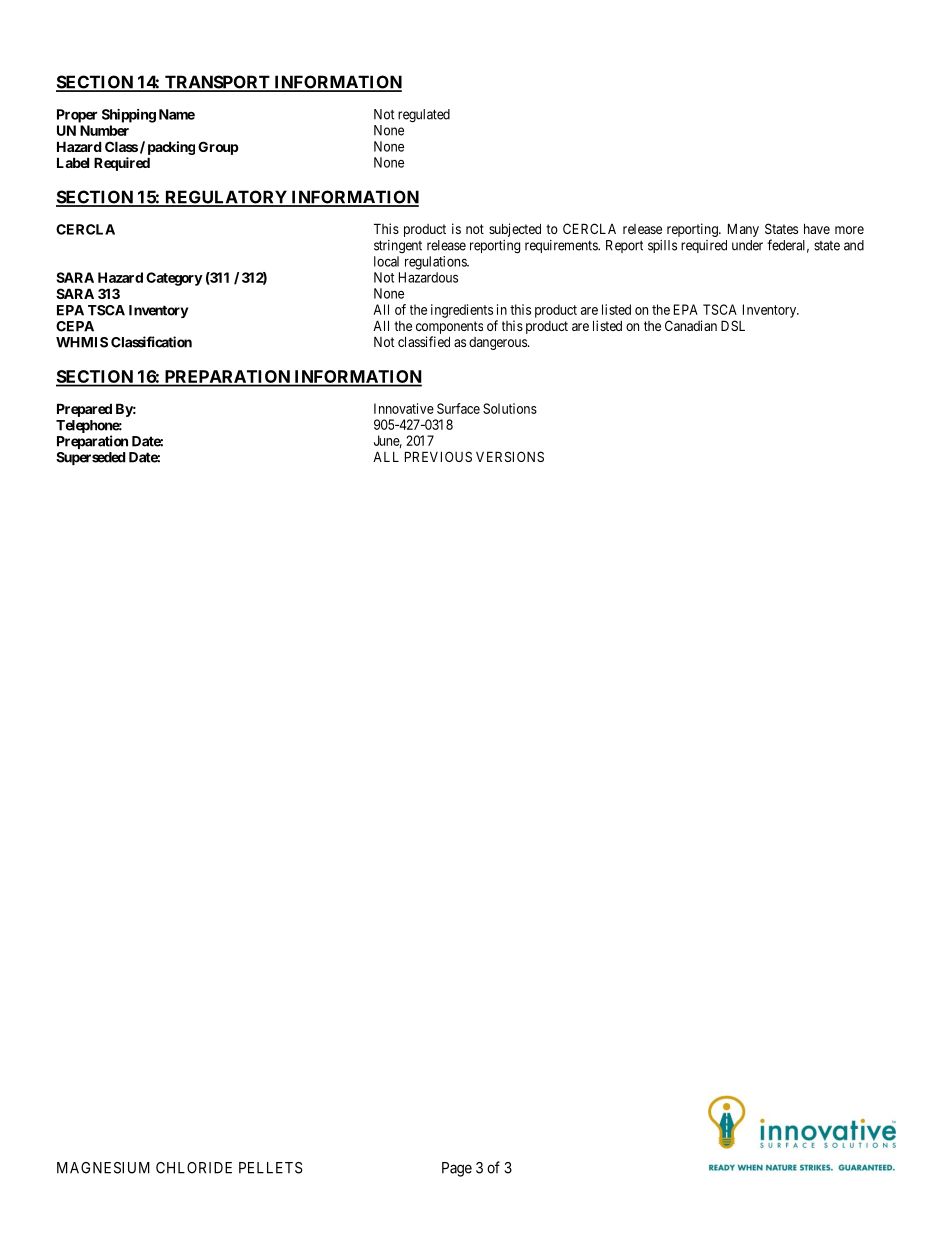  What do you see at coordinates (424, 116) in the image?
I see `regulated` at bounding box center [424, 116].
